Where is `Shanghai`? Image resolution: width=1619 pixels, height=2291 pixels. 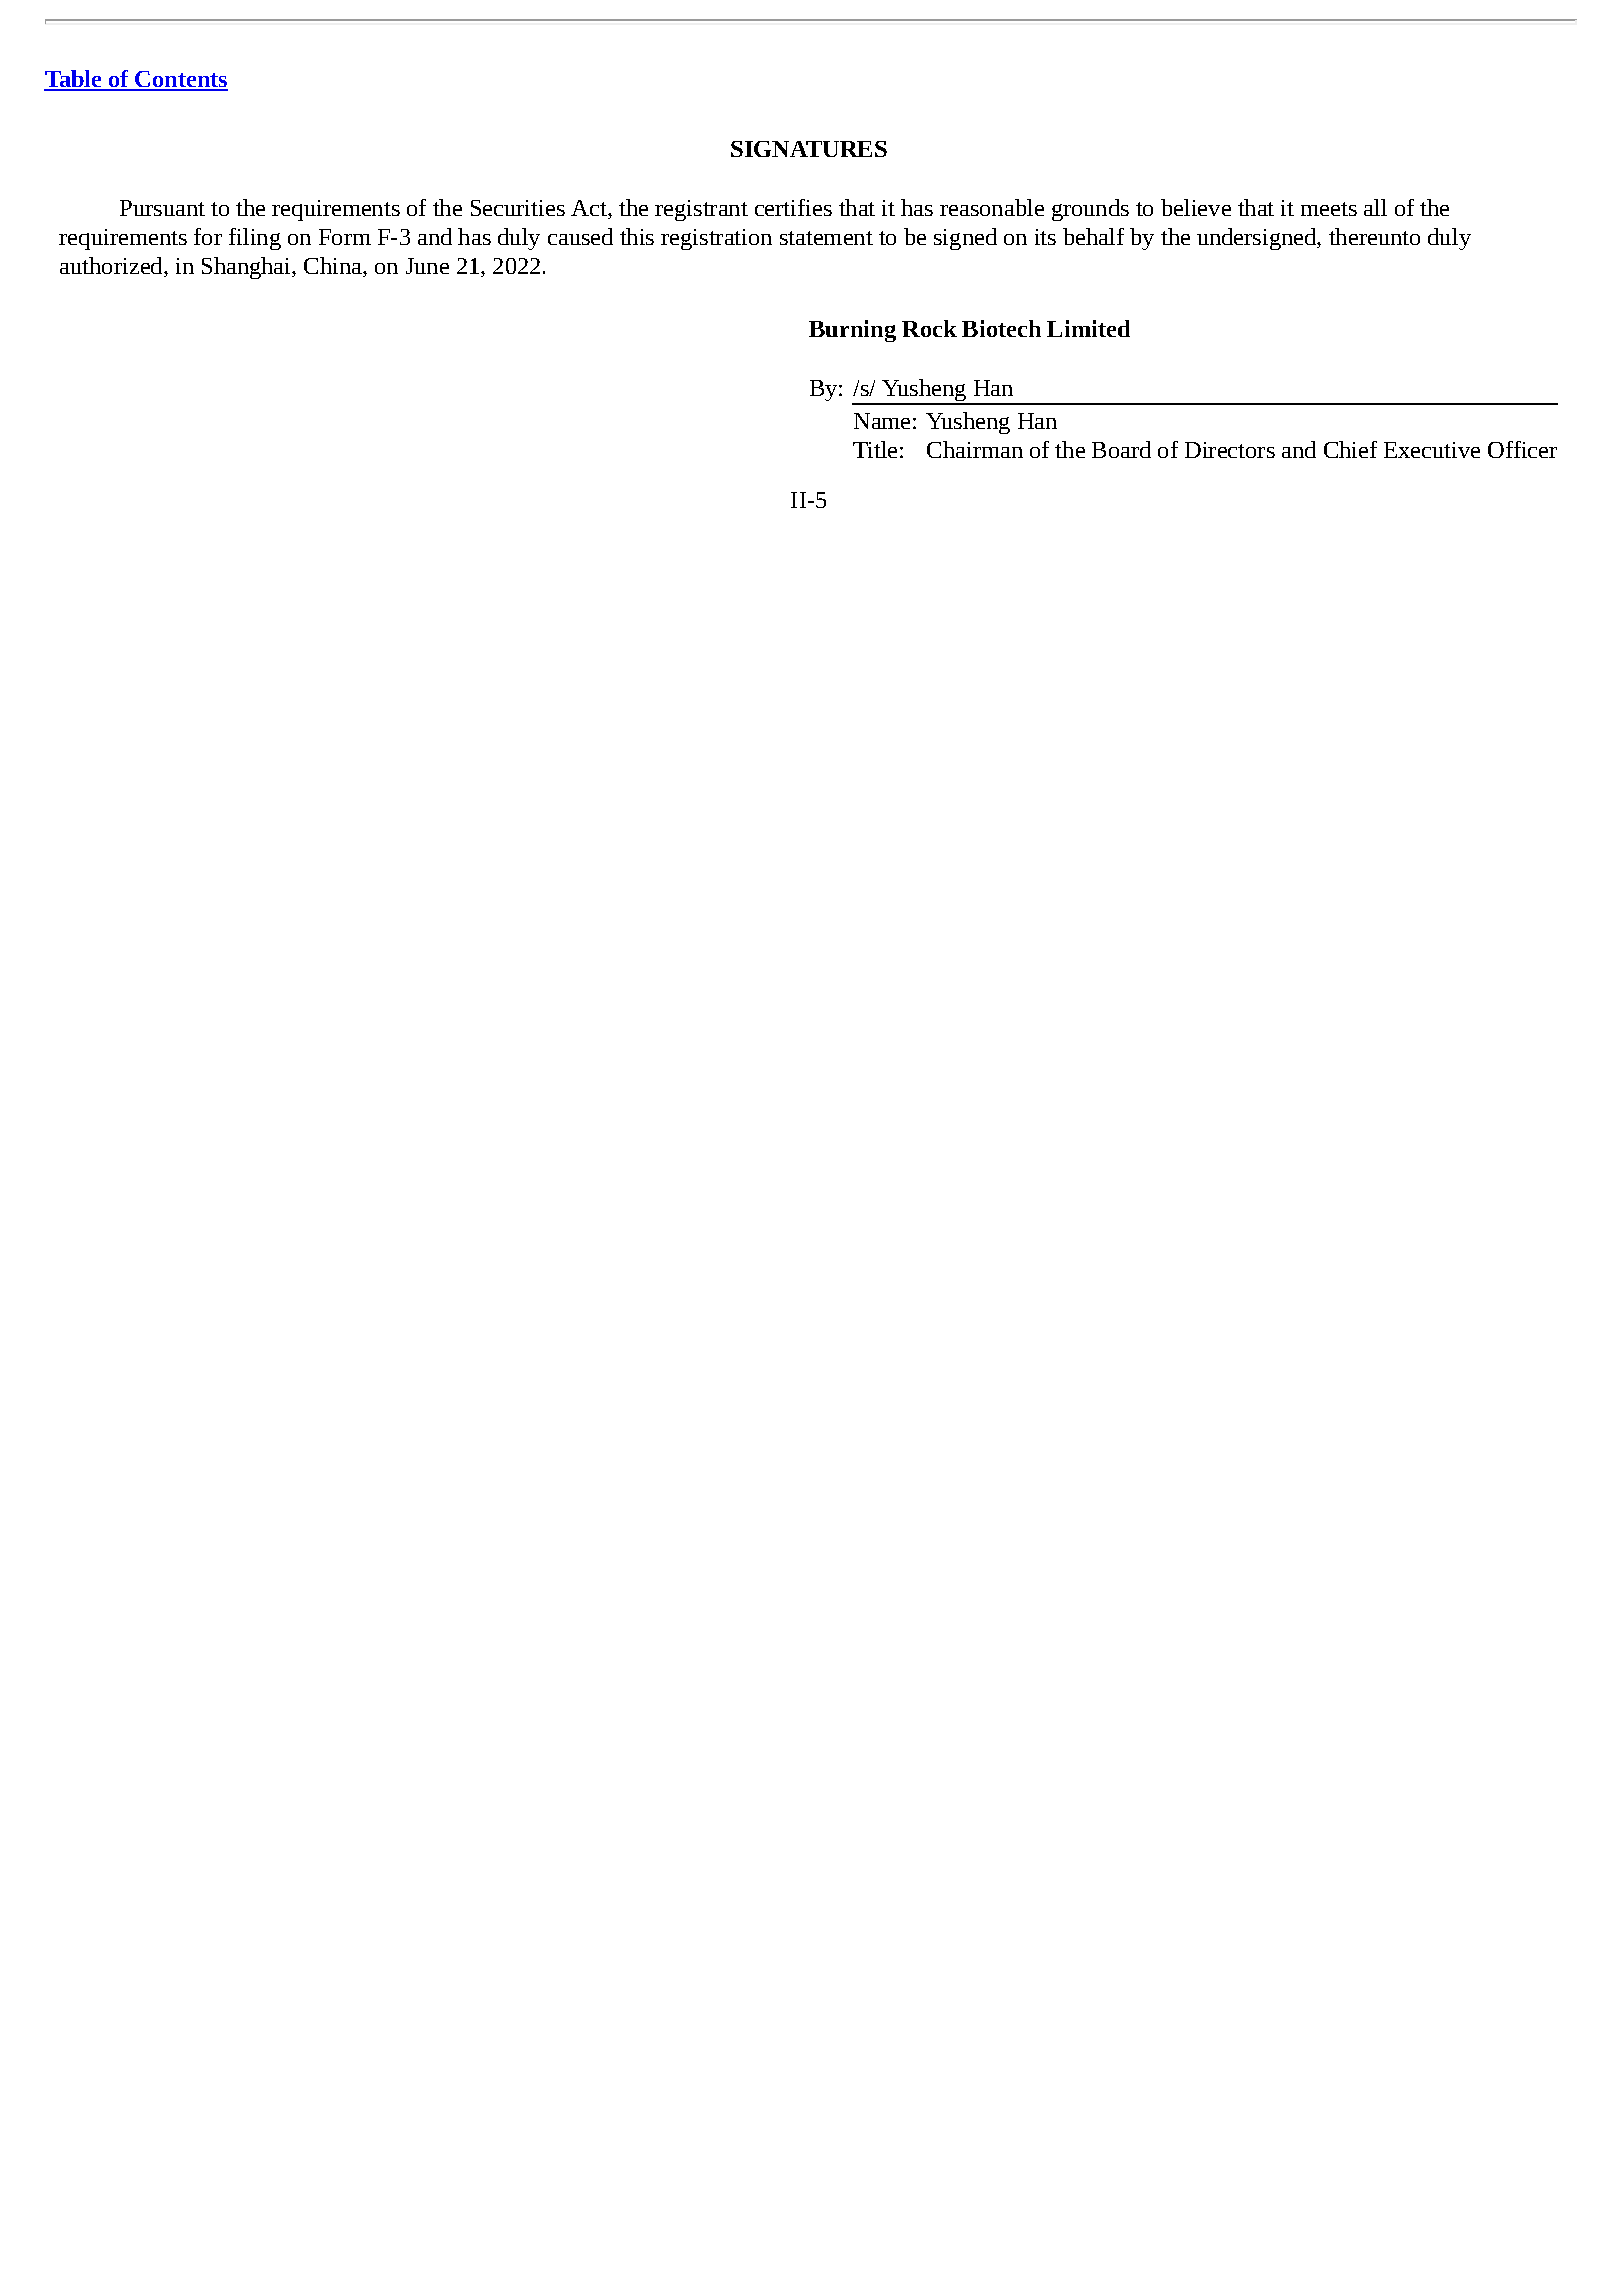
Shanghai is located at coordinates (247, 268).
